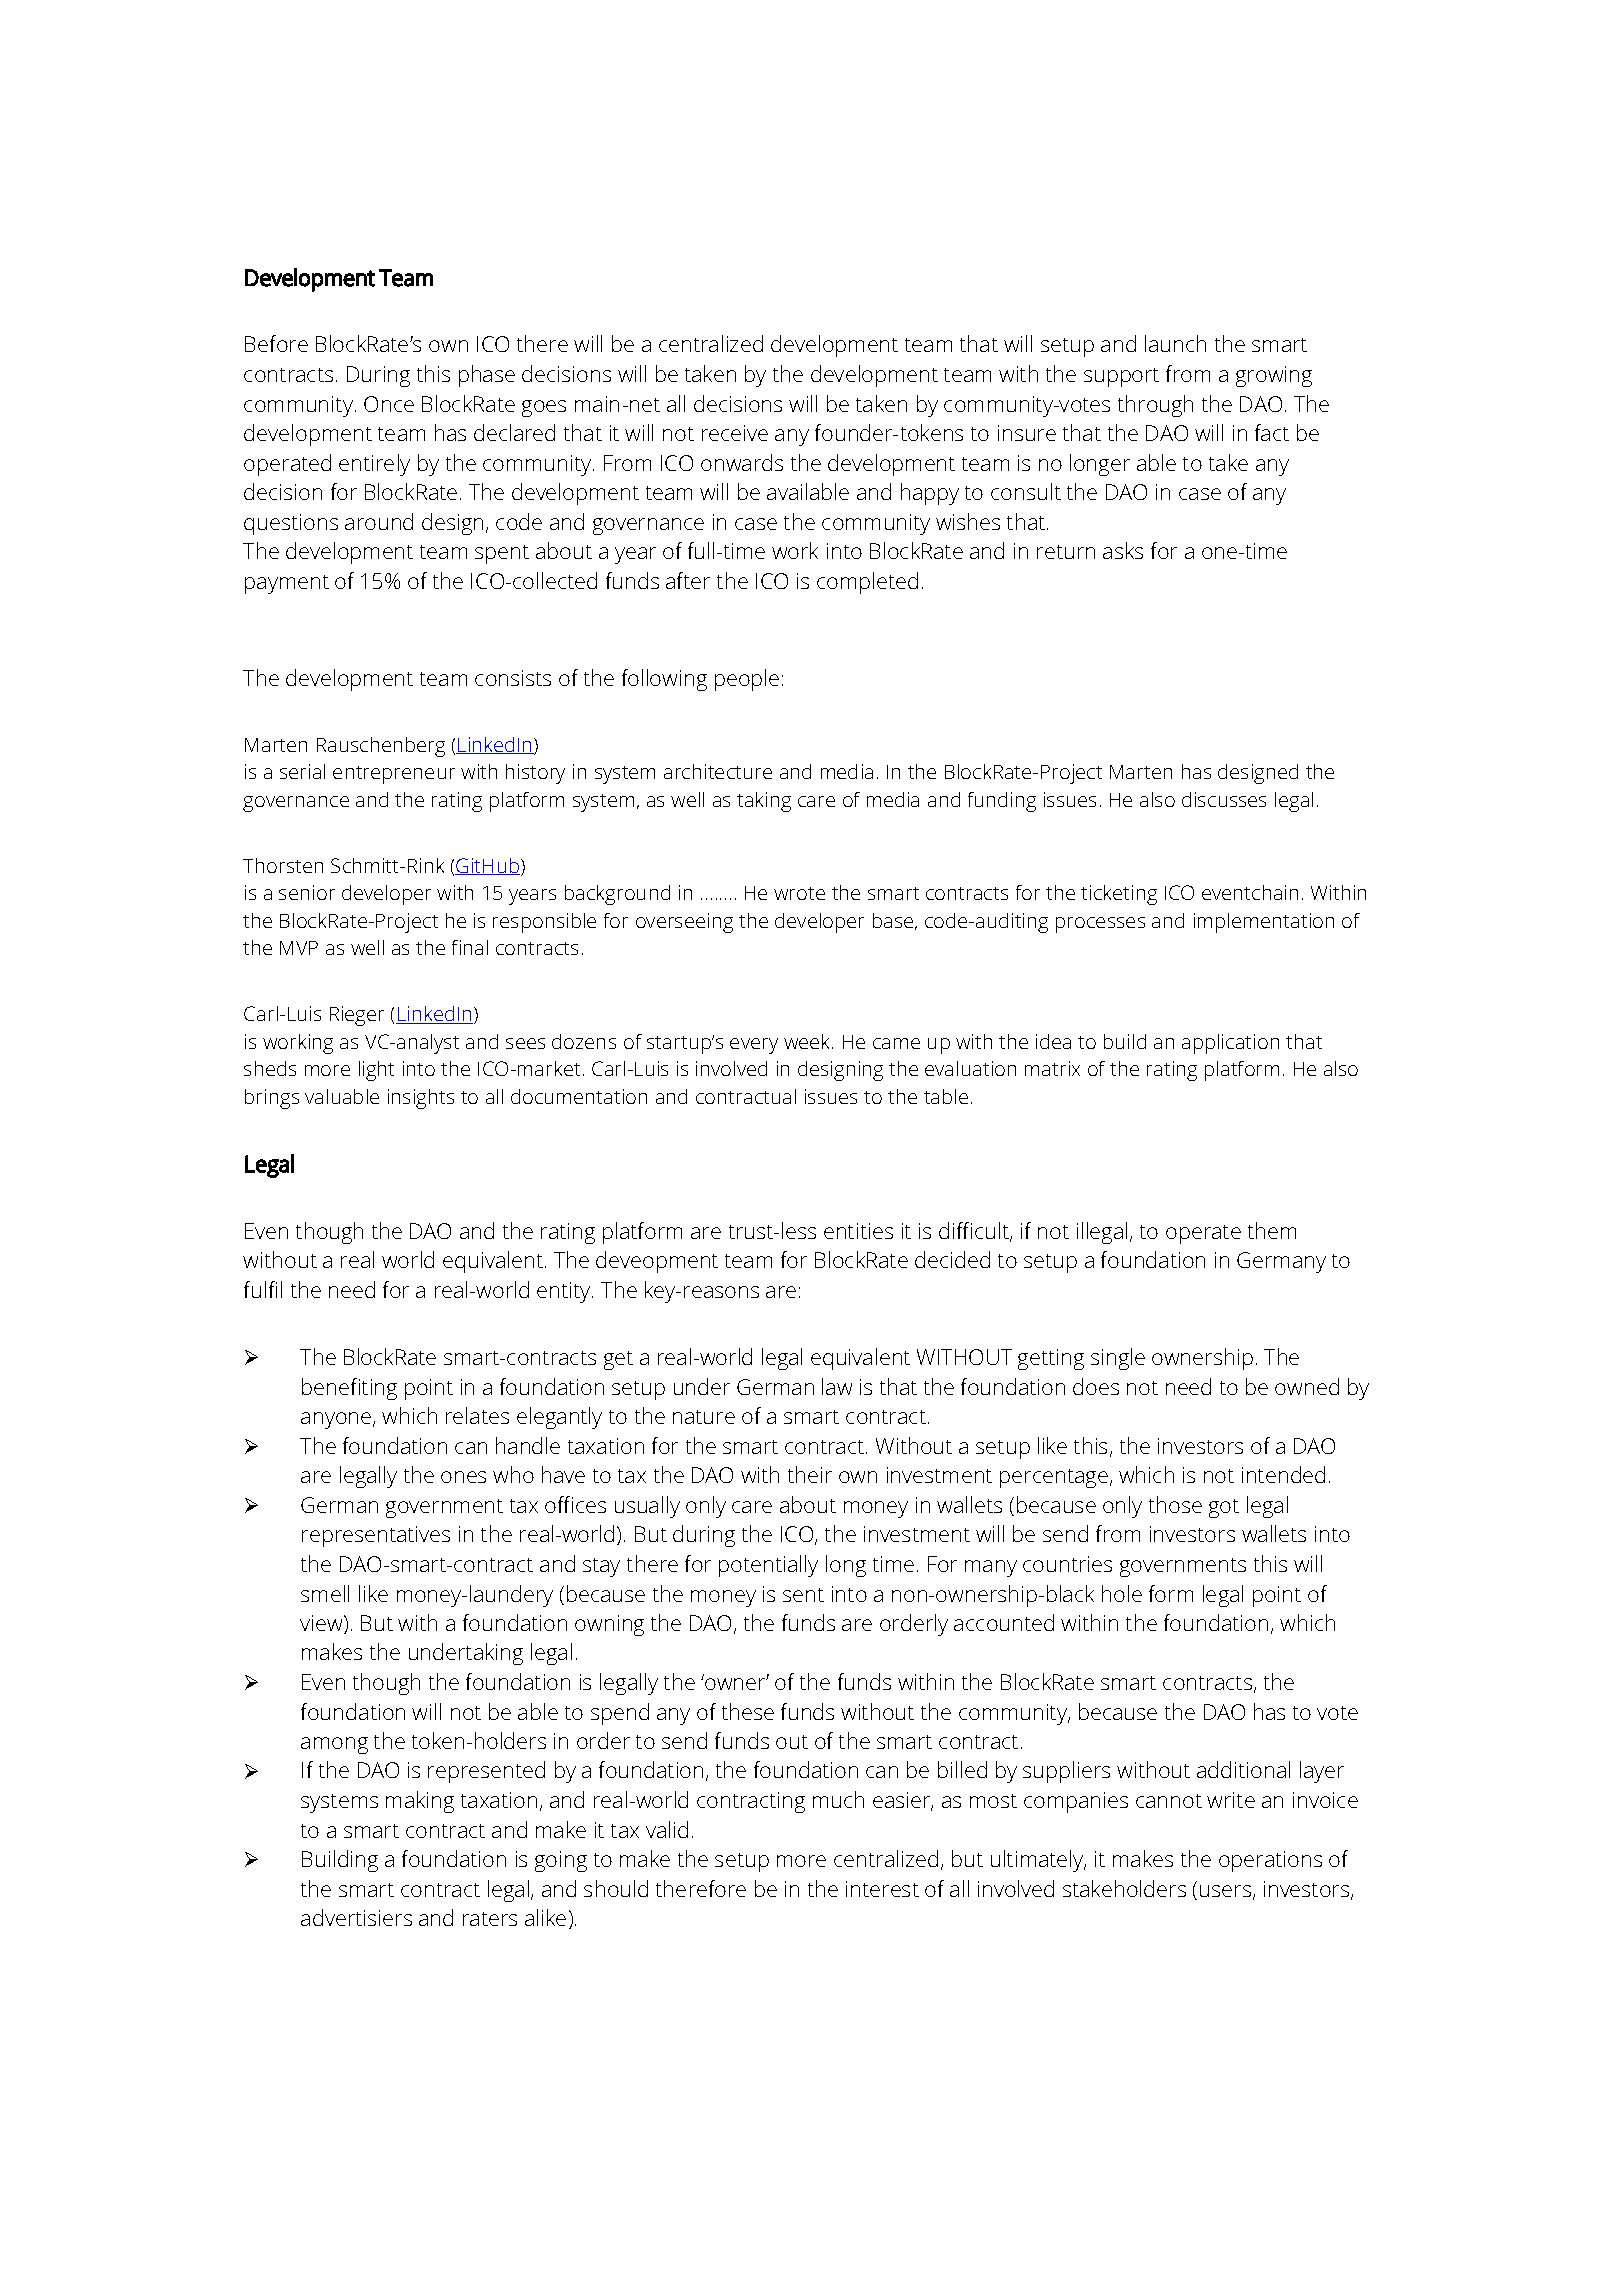  What do you see at coordinates (421, 1099) in the screenshot?
I see `insights` at bounding box center [421, 1099].
